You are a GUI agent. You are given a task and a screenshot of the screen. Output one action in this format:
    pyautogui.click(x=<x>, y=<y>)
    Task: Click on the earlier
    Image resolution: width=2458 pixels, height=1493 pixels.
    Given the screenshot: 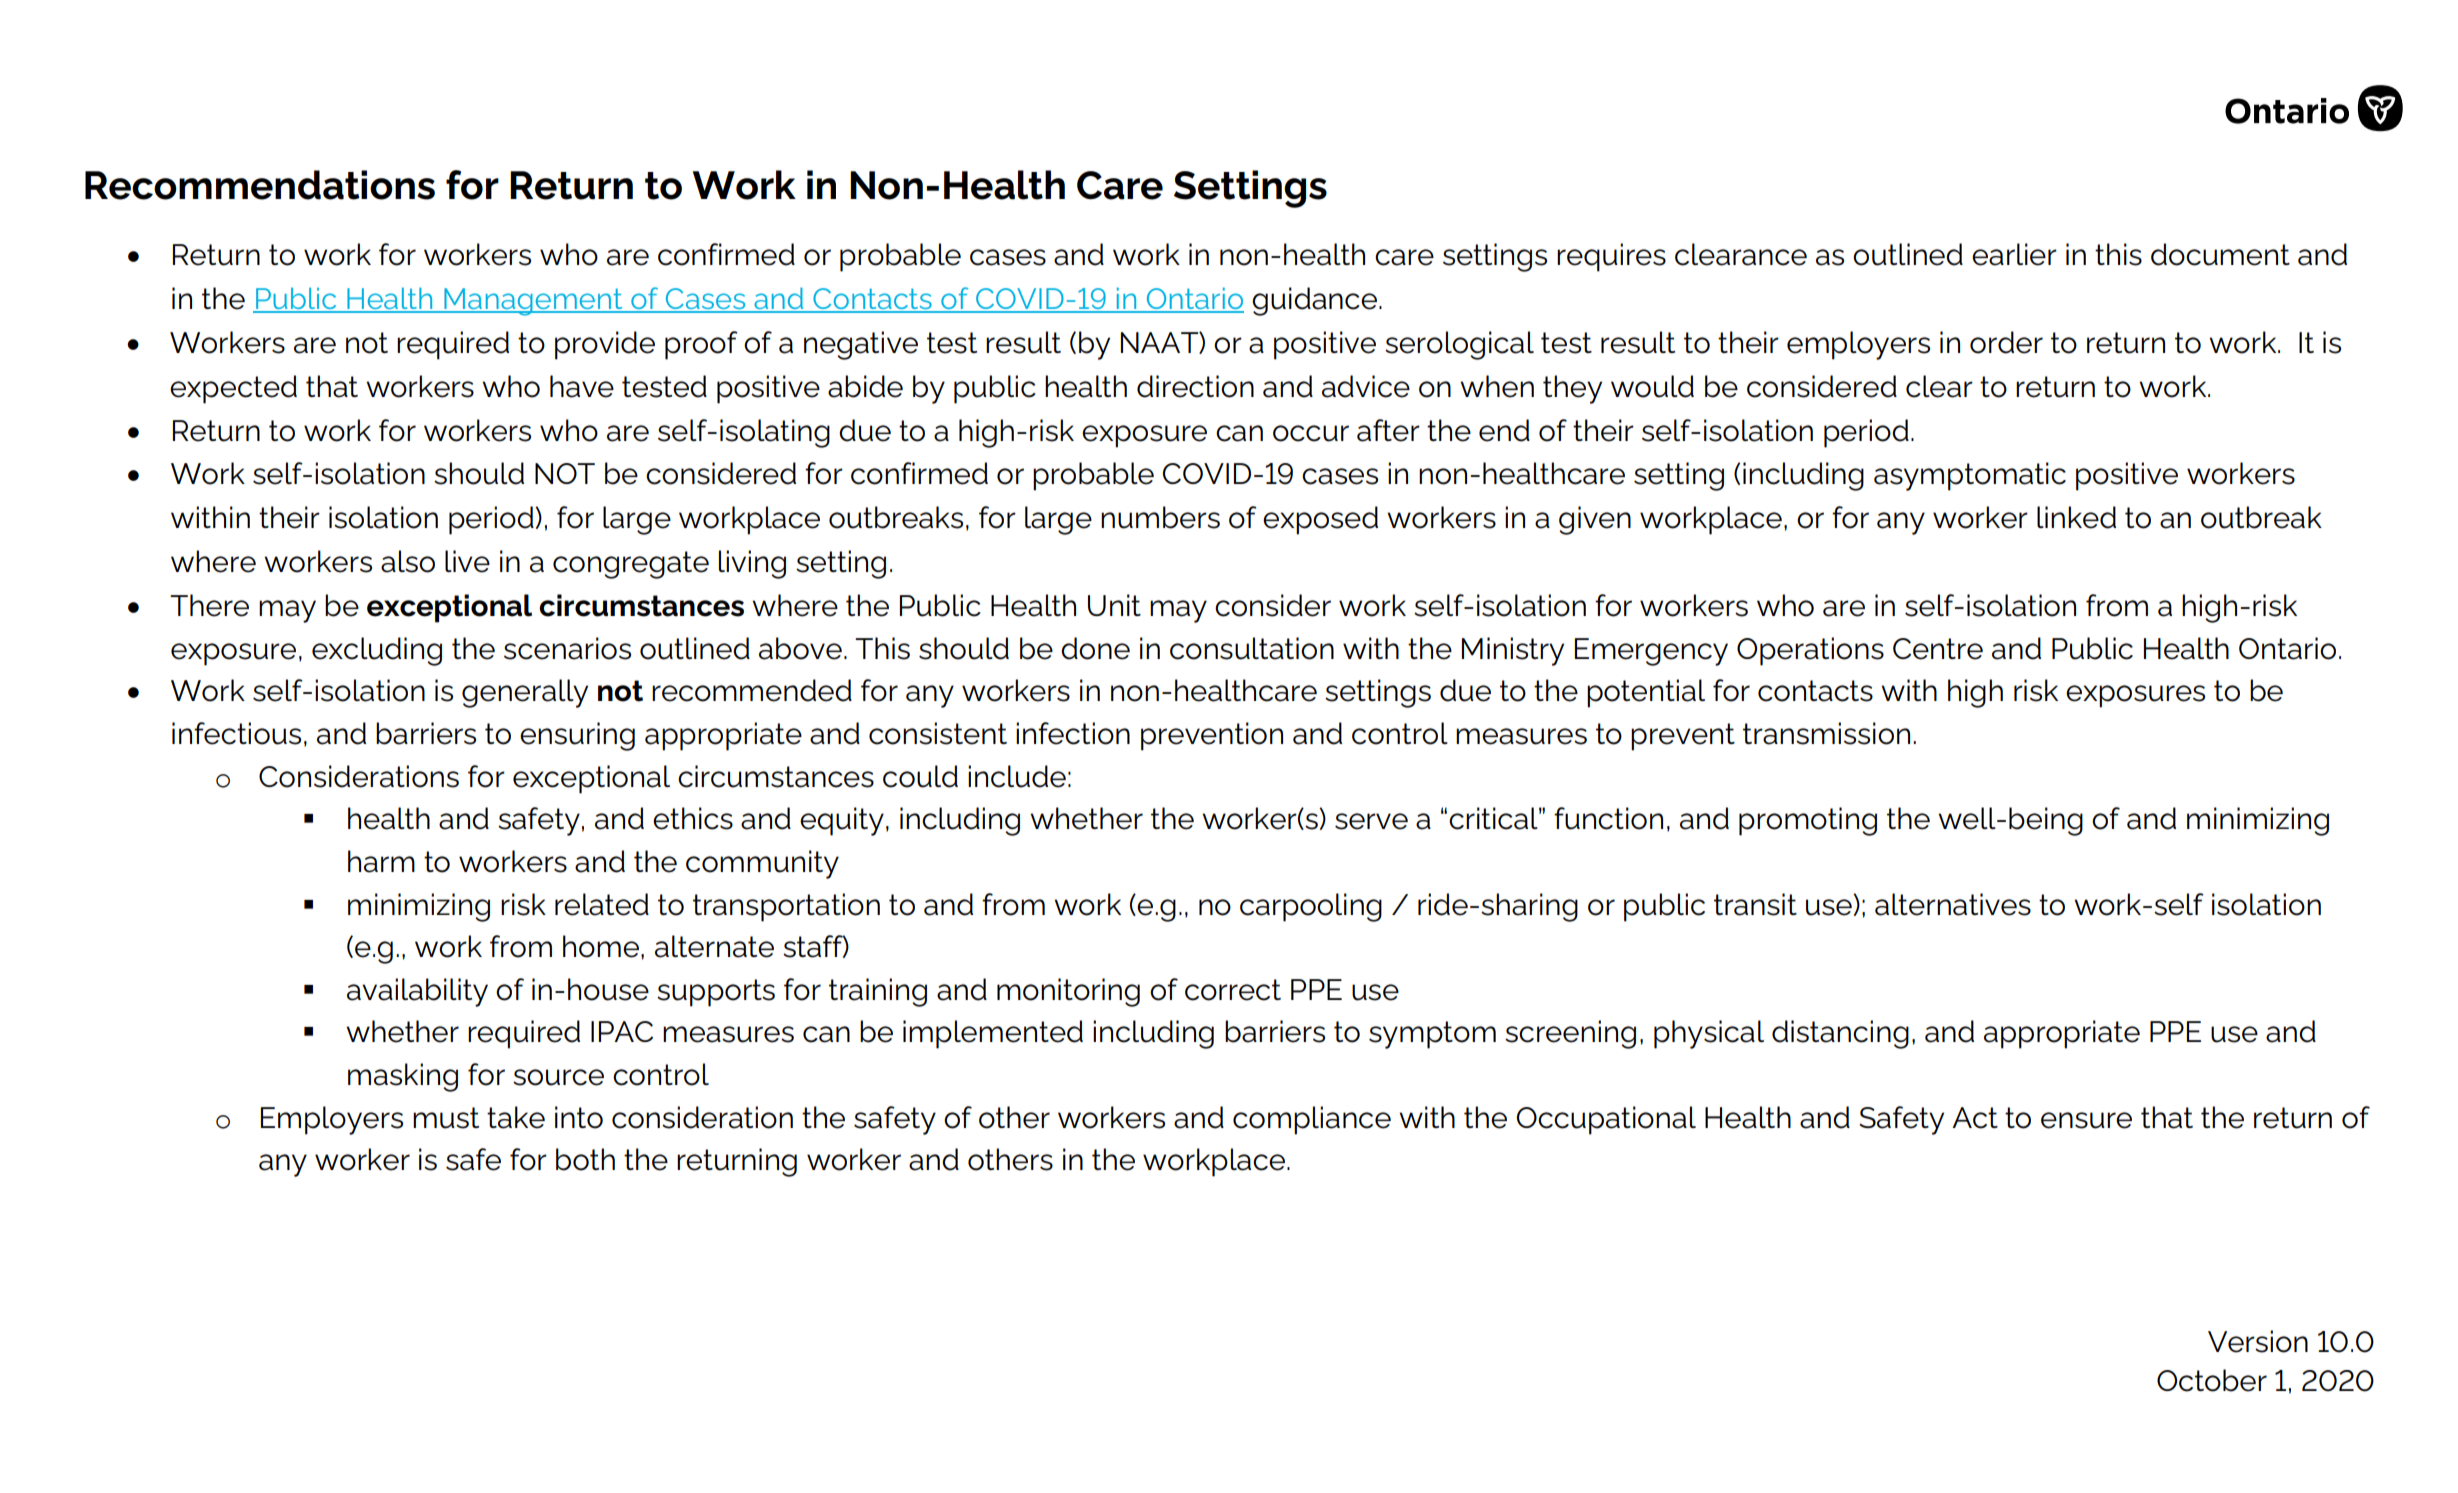 What is the action you would take?
    pyautogui.click(x=2014, y=254)
